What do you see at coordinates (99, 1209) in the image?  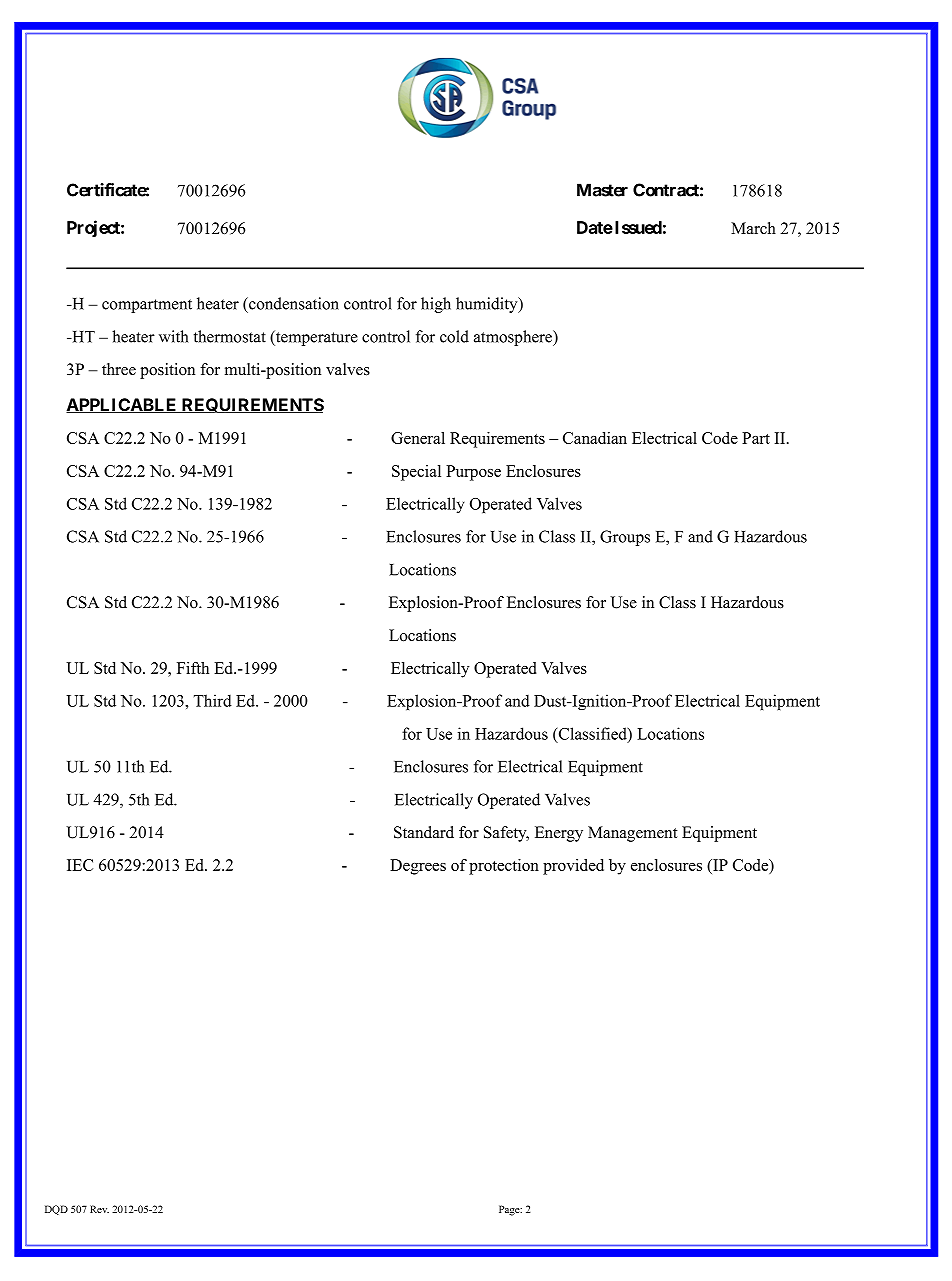 I see `Rev` at bounding box center [99, 1209].
